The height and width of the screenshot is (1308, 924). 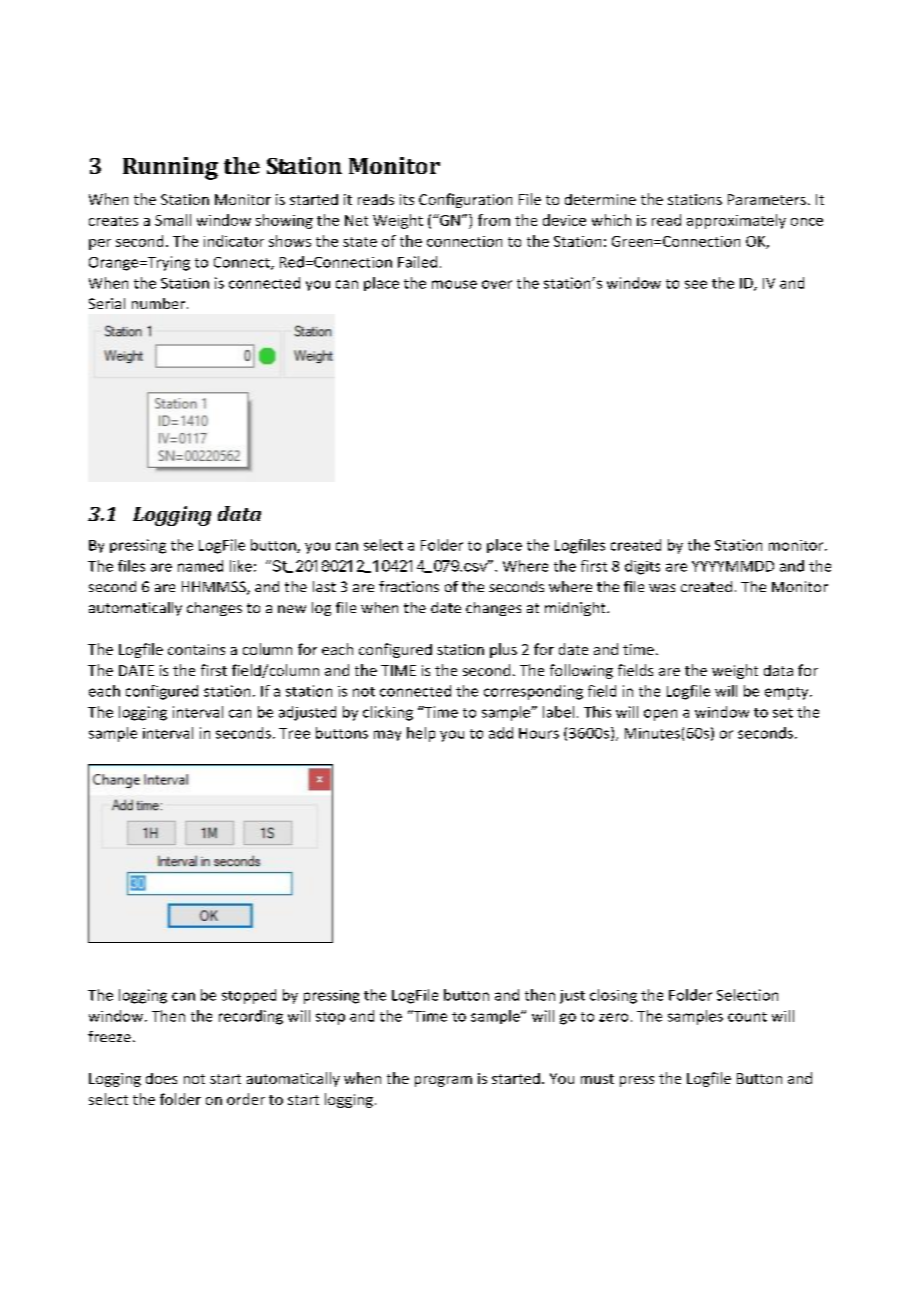 What do you see at coordinates (443, 1081) in the screenshot?
I see `program` at bounding box center [443, 1081].
